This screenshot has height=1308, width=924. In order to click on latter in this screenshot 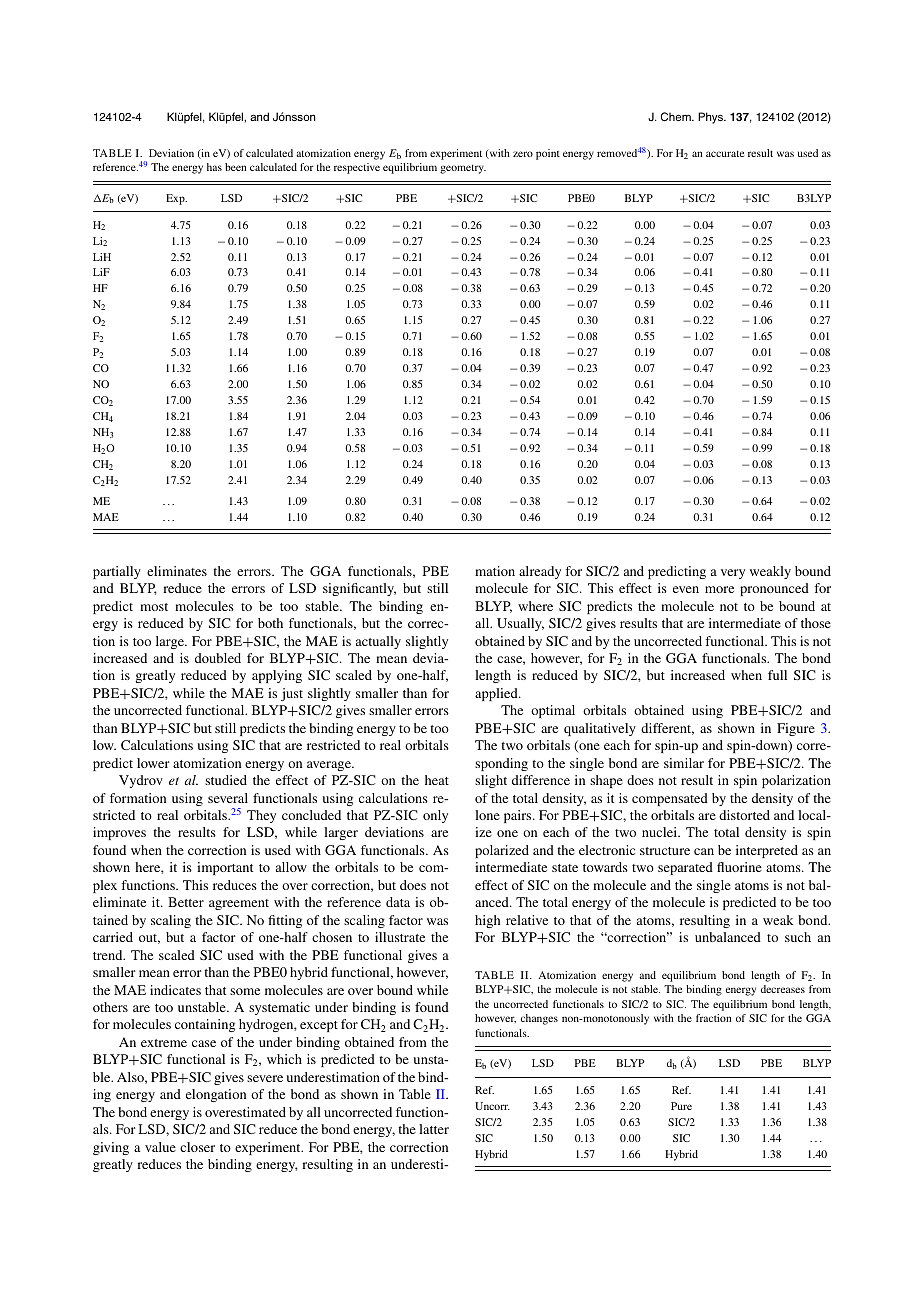, I will do `click(434, 1129)`.
